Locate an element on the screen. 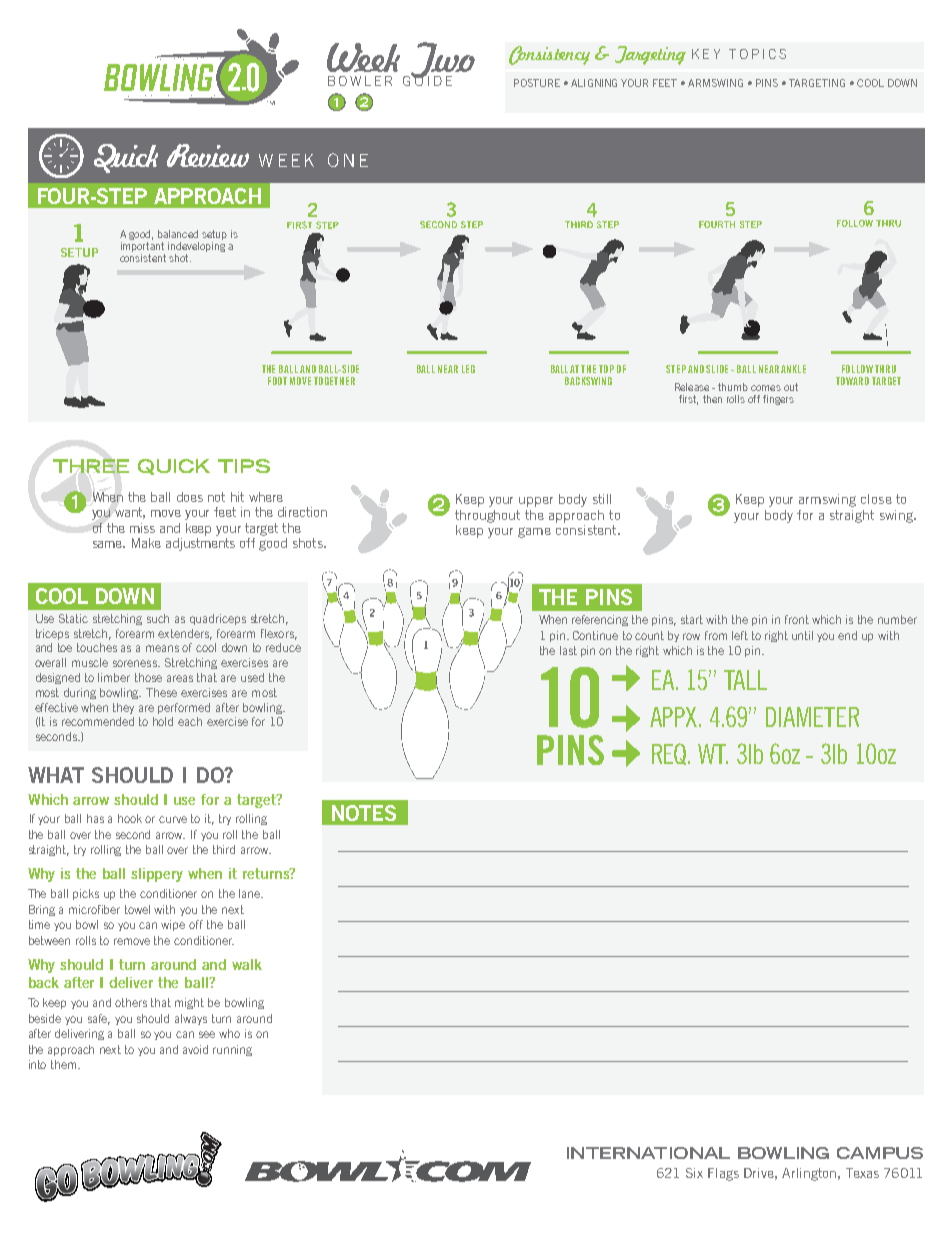 This screenshot has width=952, height=1233. LEG is located at coordinates (468, 369).
